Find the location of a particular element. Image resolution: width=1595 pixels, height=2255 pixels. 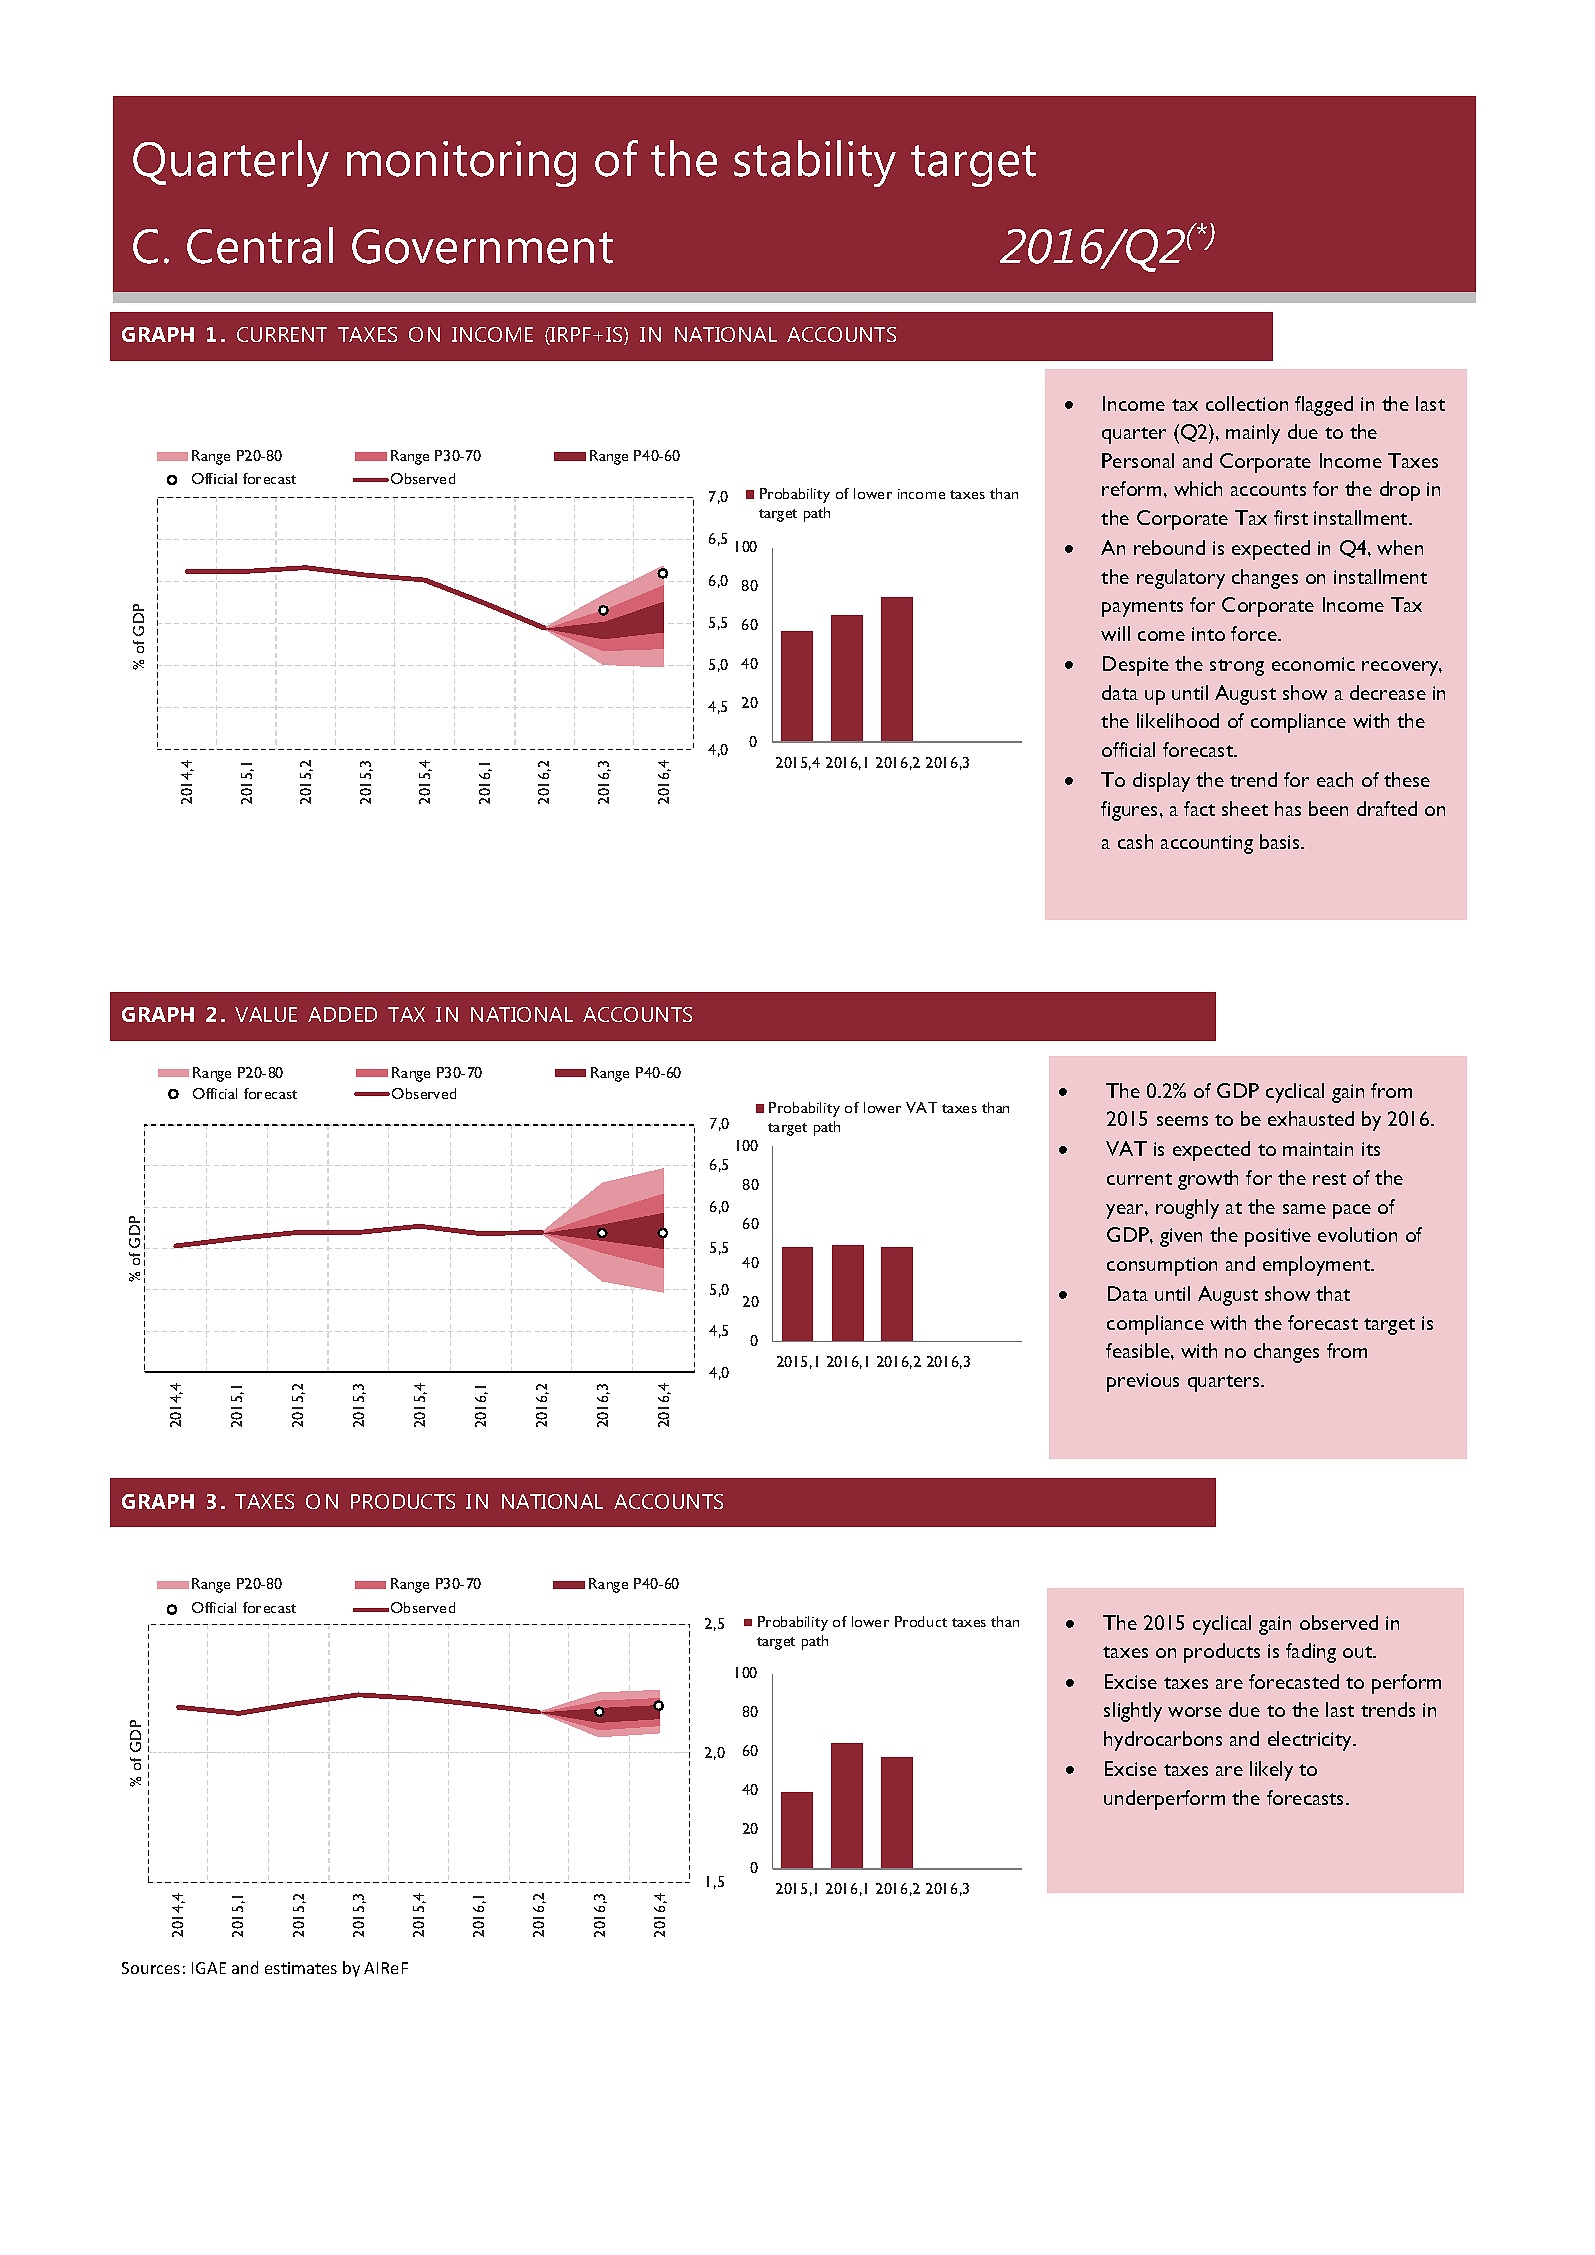

collection is located at coordinates (1247, 403).
